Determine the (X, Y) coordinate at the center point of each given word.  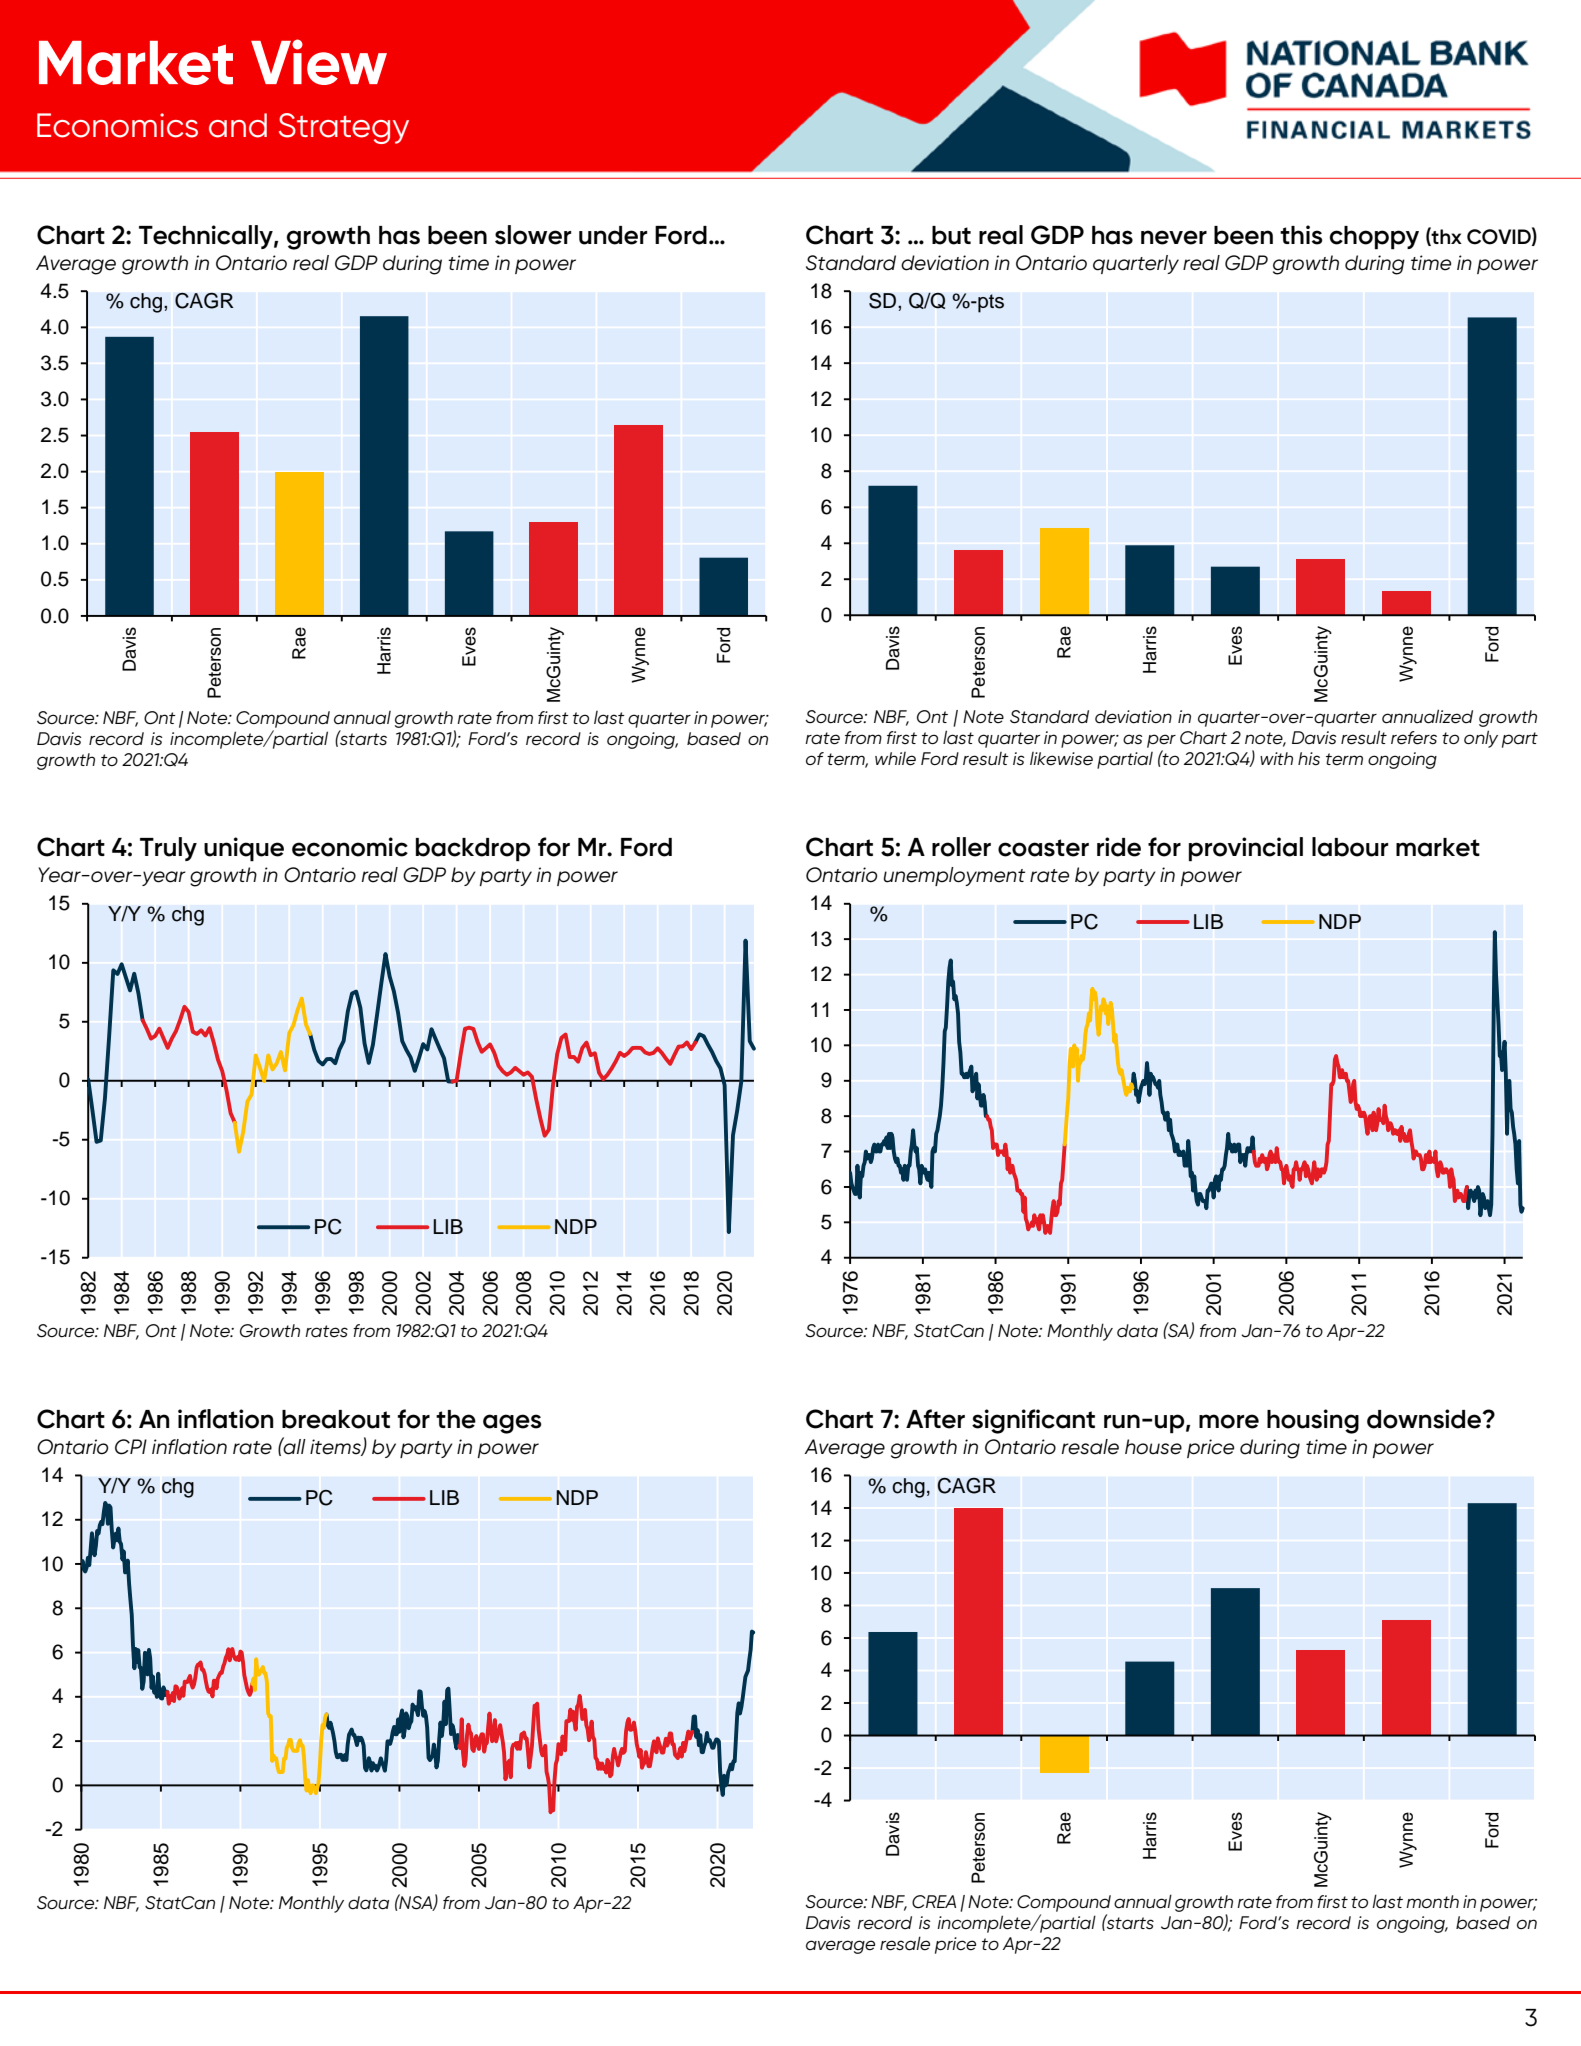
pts (990, 303)
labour (1350, 847)
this (1301, 235)
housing (1313, 1421)
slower (533, 235)
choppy (1374, 238)
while (895, 759)
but (951, 235)
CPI (131, 1447)
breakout (336, 1419)
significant (1033, 1421)
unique (244, 849)
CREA (934, 1902)
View (319, 62)
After (935, 1419)
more (1229, 1421)
